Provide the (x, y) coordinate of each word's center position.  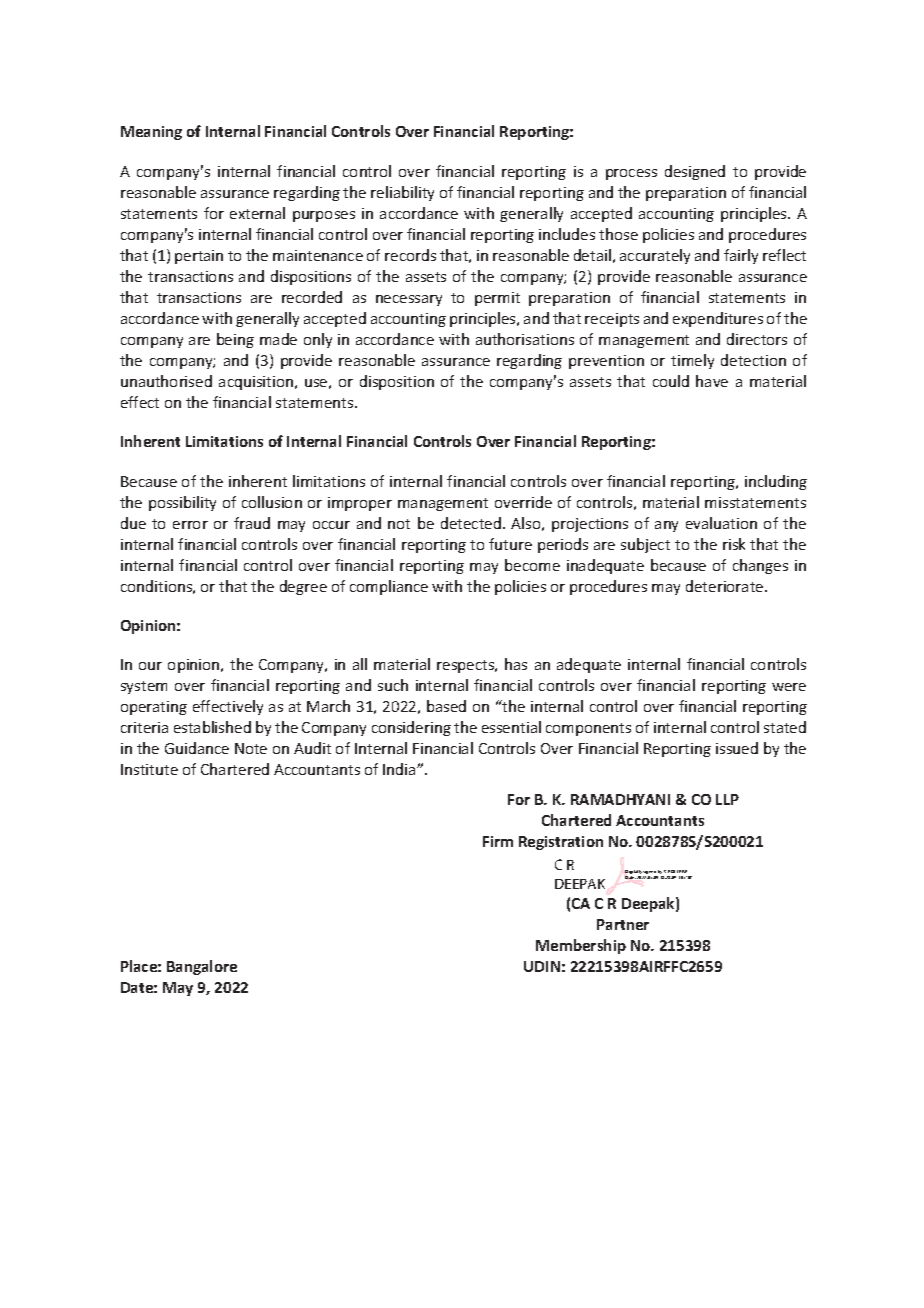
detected (471, 523)
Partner (623, 924)
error (190, 525)
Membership (581, 946)
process (631, 174)
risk (734, 544)
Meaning (151, 133)
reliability (402, 193)
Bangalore (202, 967)
